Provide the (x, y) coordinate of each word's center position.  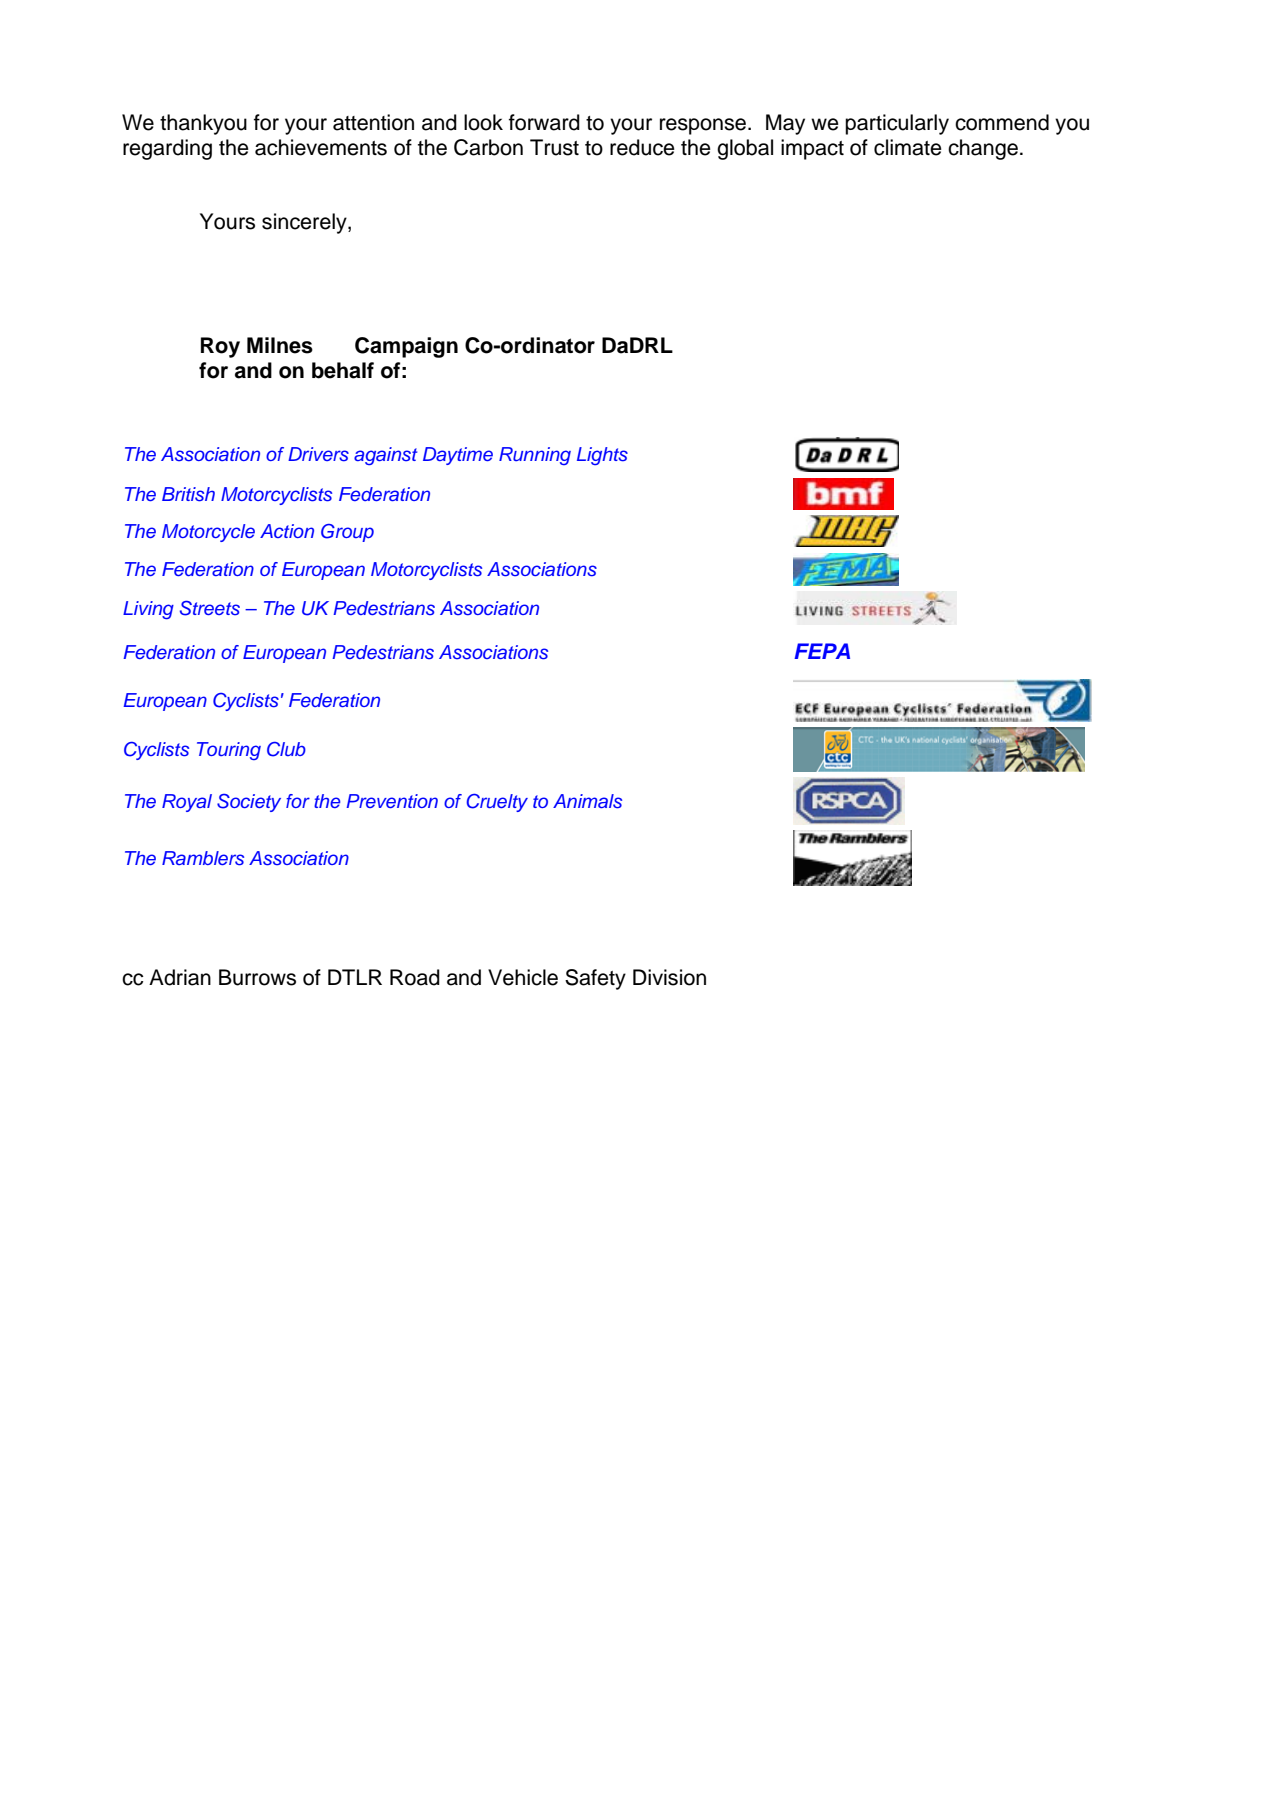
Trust (554, 147)
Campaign (406, 347)
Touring (229, 751)
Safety (595, 979)
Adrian (180, 977)
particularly (897, 124)
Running (535, 456)
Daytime (458, 456)
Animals (587, 801)
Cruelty (497, 803)
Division (669, 977)
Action (287, 531)
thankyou (203, 124)
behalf (343, 370)
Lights (602, 456)
